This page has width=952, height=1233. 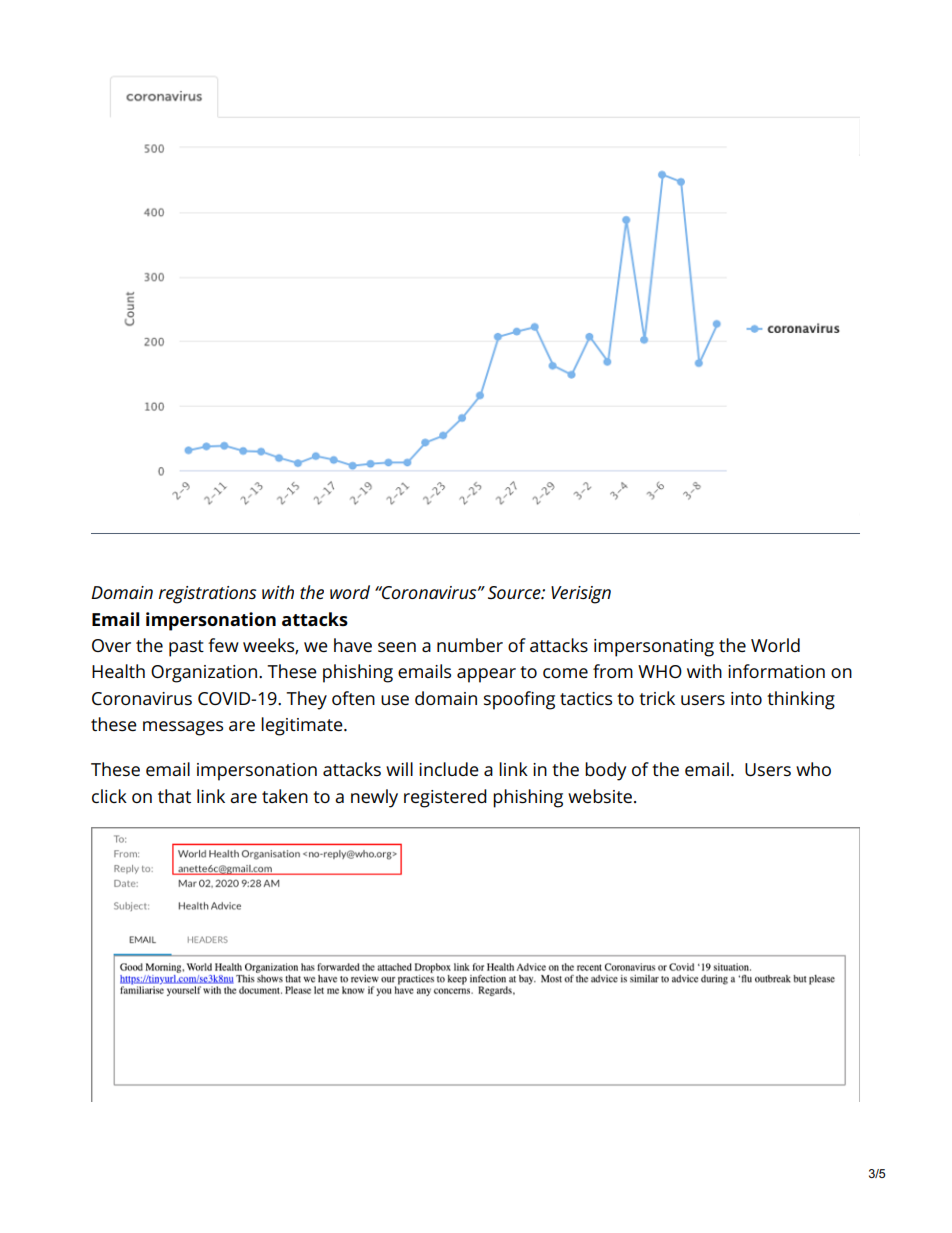 I want to click on that, so click(x=174, y=796).
